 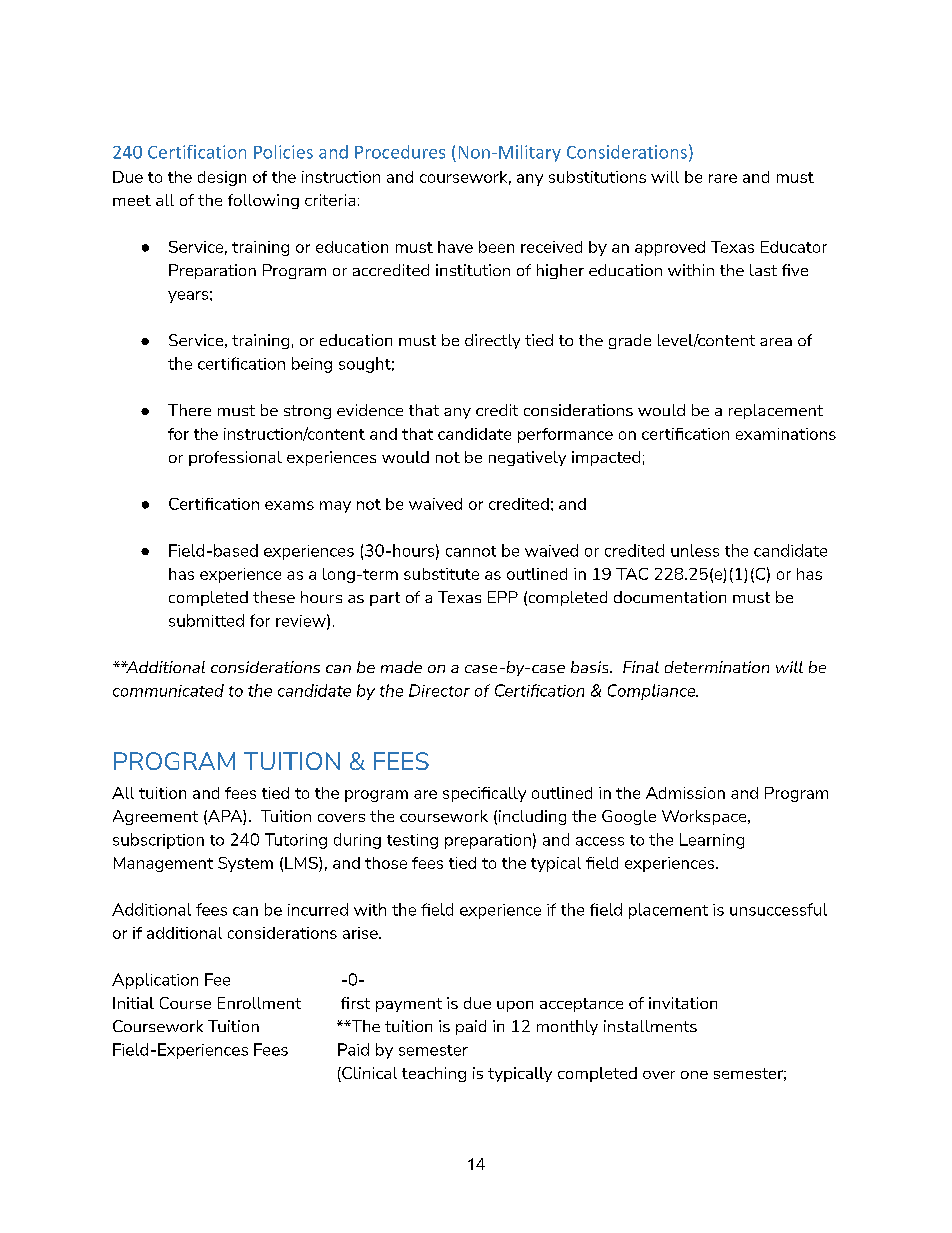 What do you see at coordinates (712, 841) in the page?
I see `Learning` at bounding box center [712, 841].
